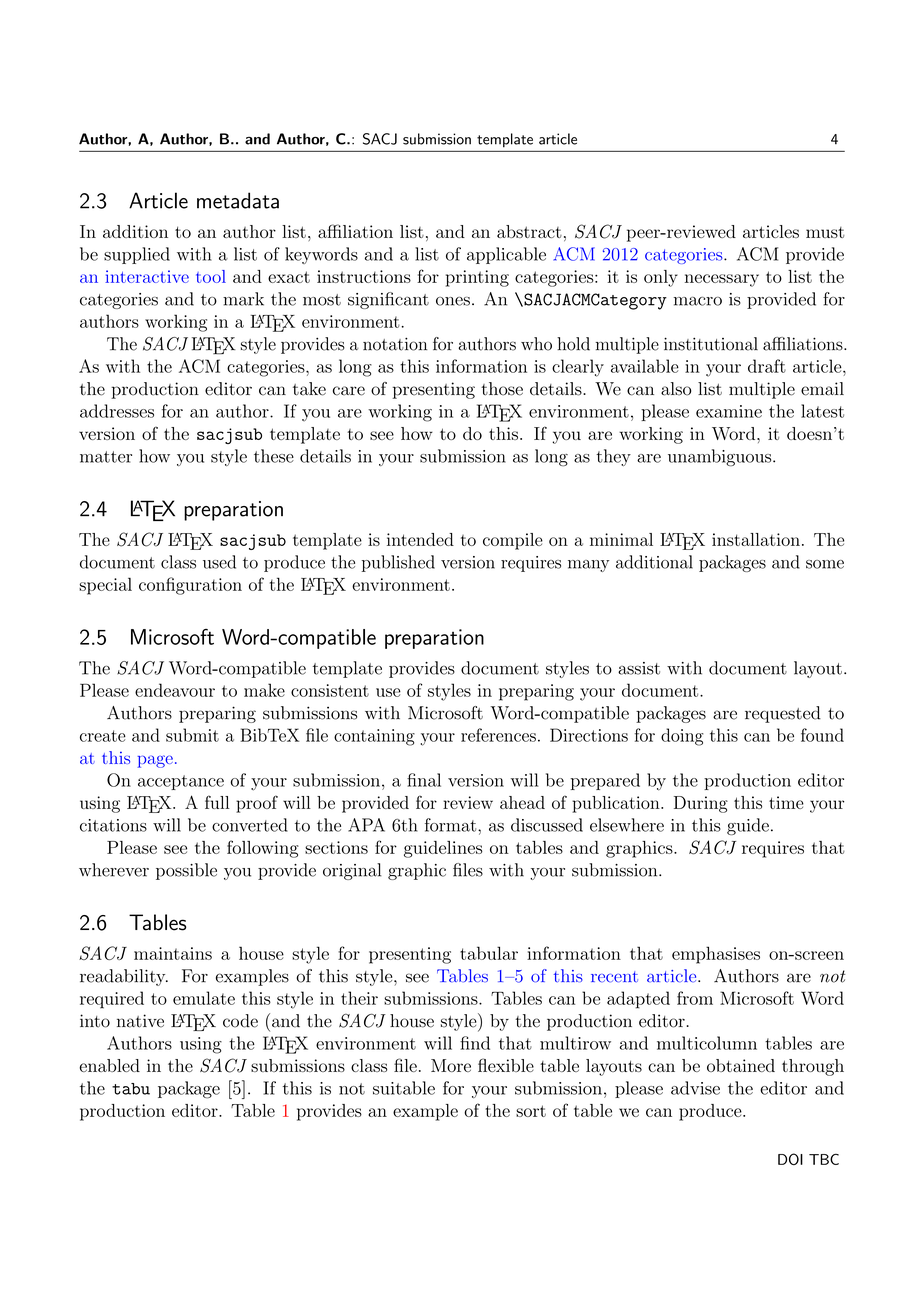 Image resolution: width=924 pixels, height=1308 pixels. What do you see at coordinates (506, 255) in the image?
I see `applicable` at bounding box center [506, 255].
